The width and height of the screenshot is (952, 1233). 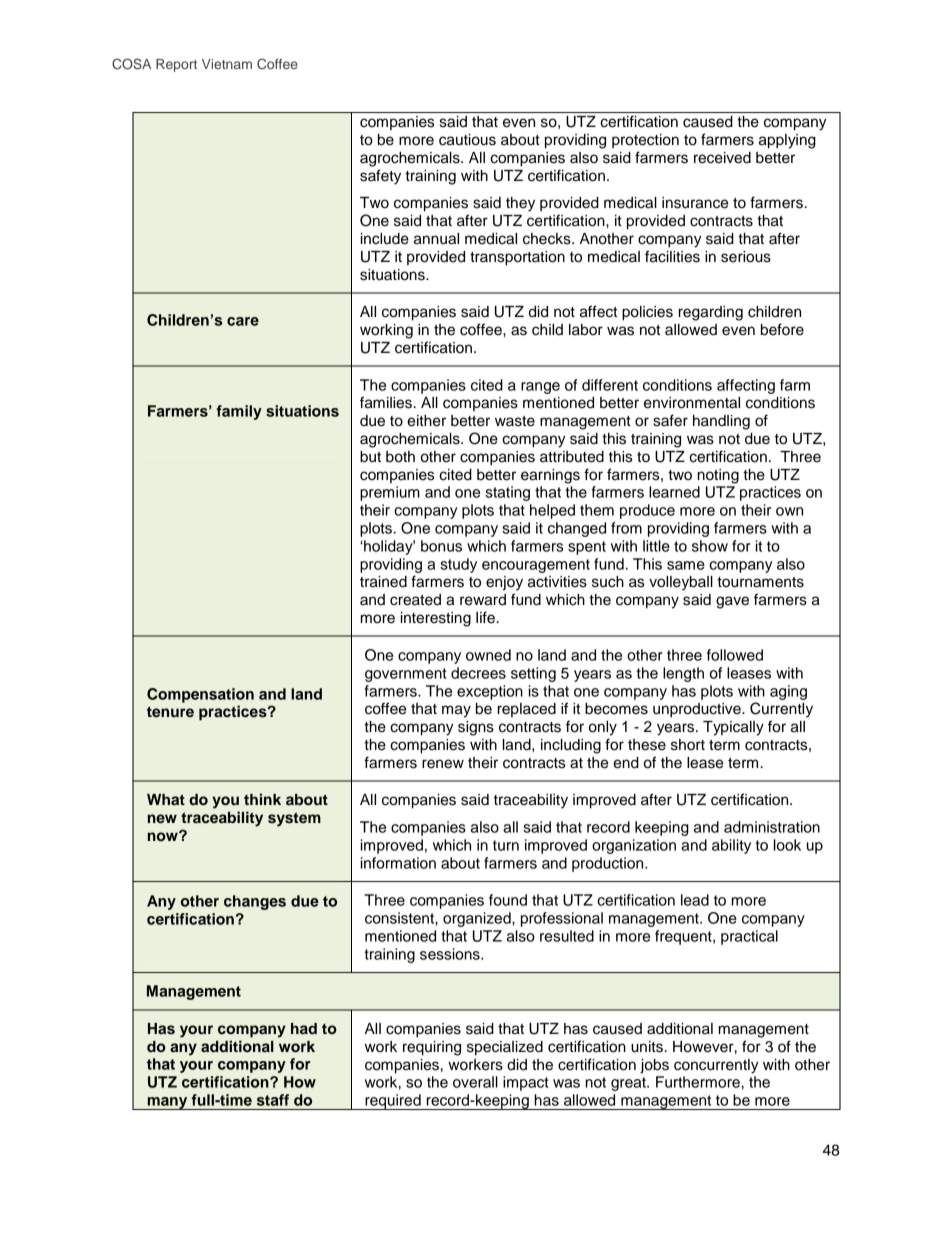 I want to click on Vietnam, so click(x=227, y=64).
